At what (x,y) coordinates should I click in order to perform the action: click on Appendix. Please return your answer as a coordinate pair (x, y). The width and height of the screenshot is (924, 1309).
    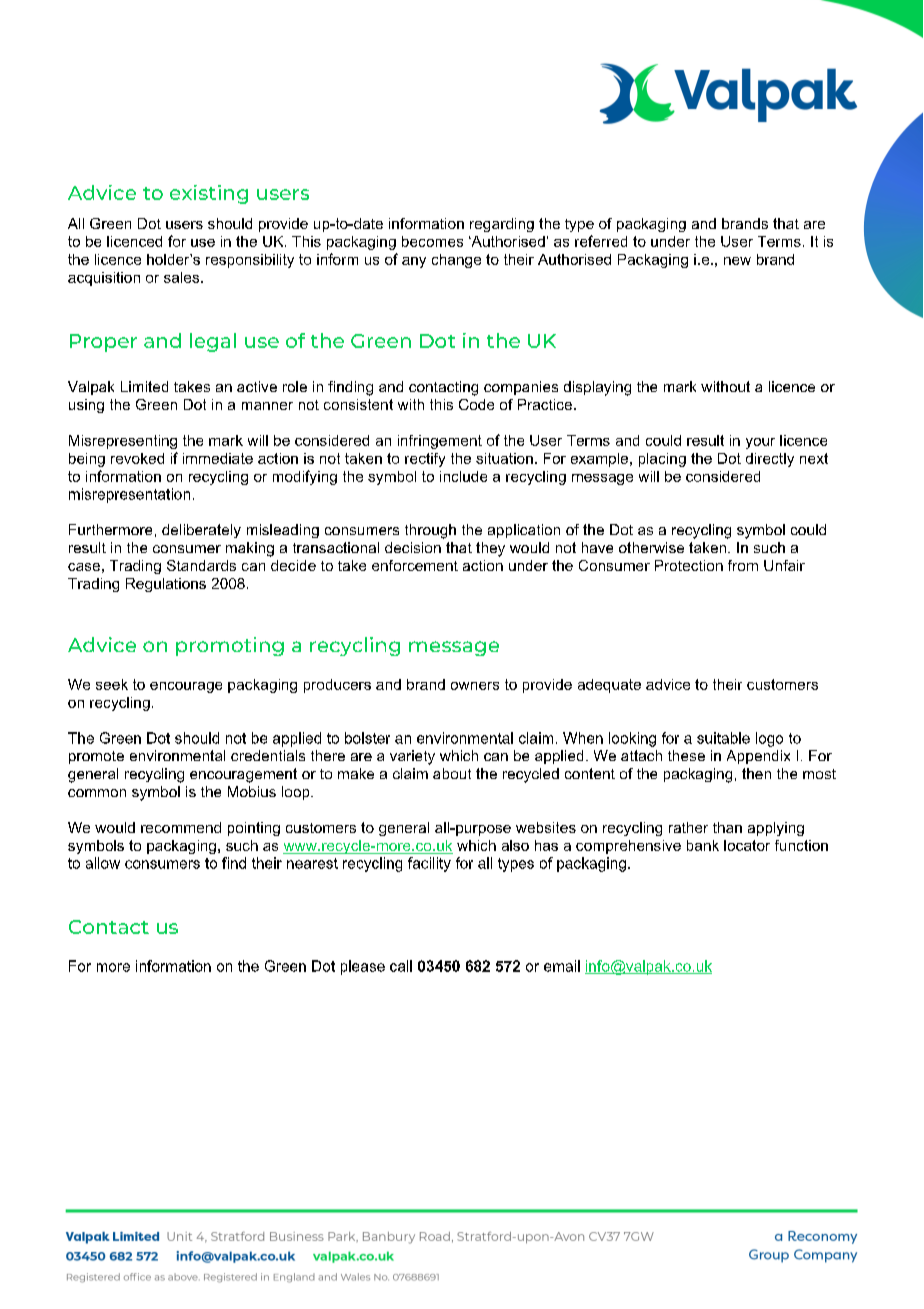
    Looking at the image, I should click on (758, 757).
